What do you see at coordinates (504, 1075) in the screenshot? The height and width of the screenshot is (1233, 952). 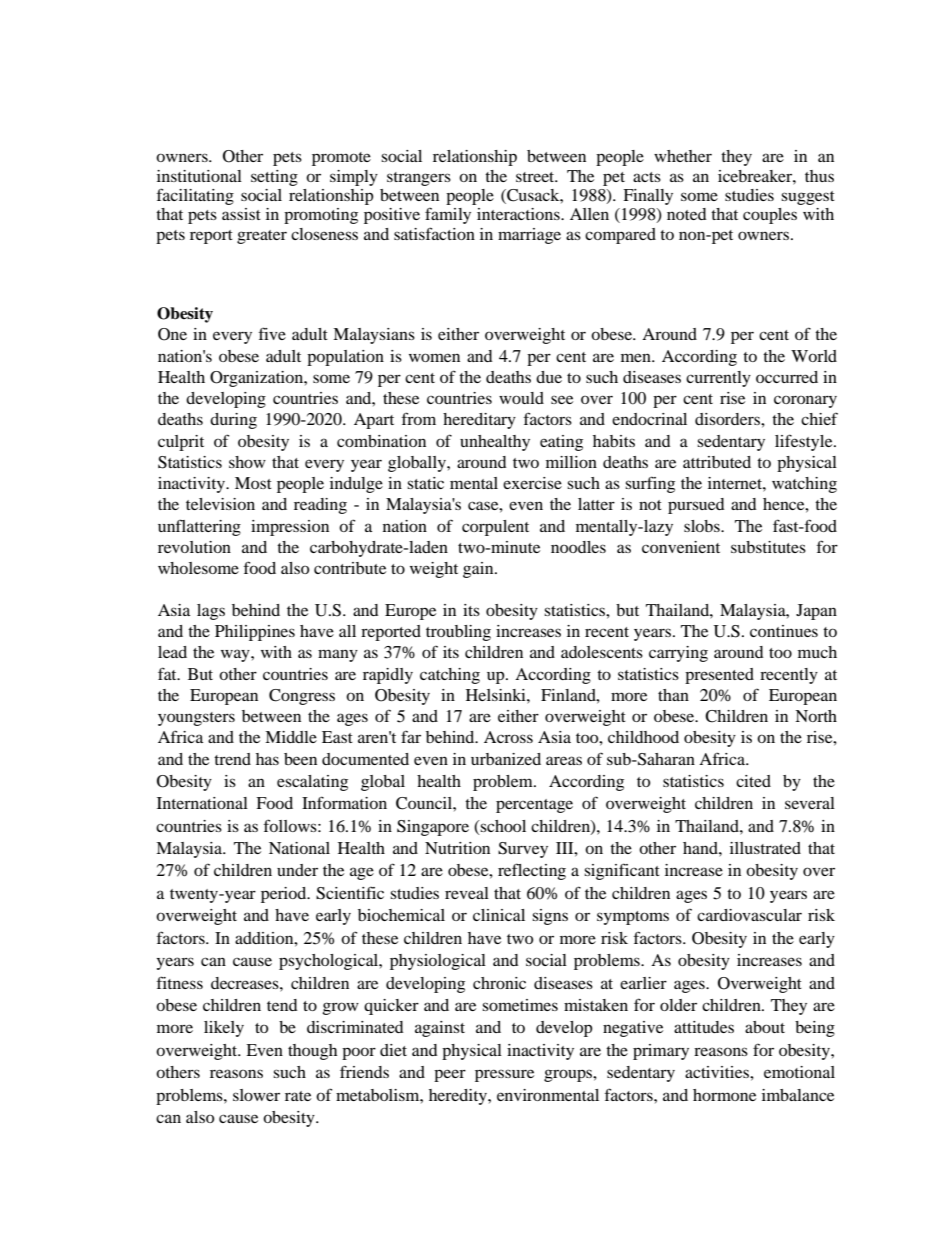 I see `pressure` at bounding box center [504, 1075].
